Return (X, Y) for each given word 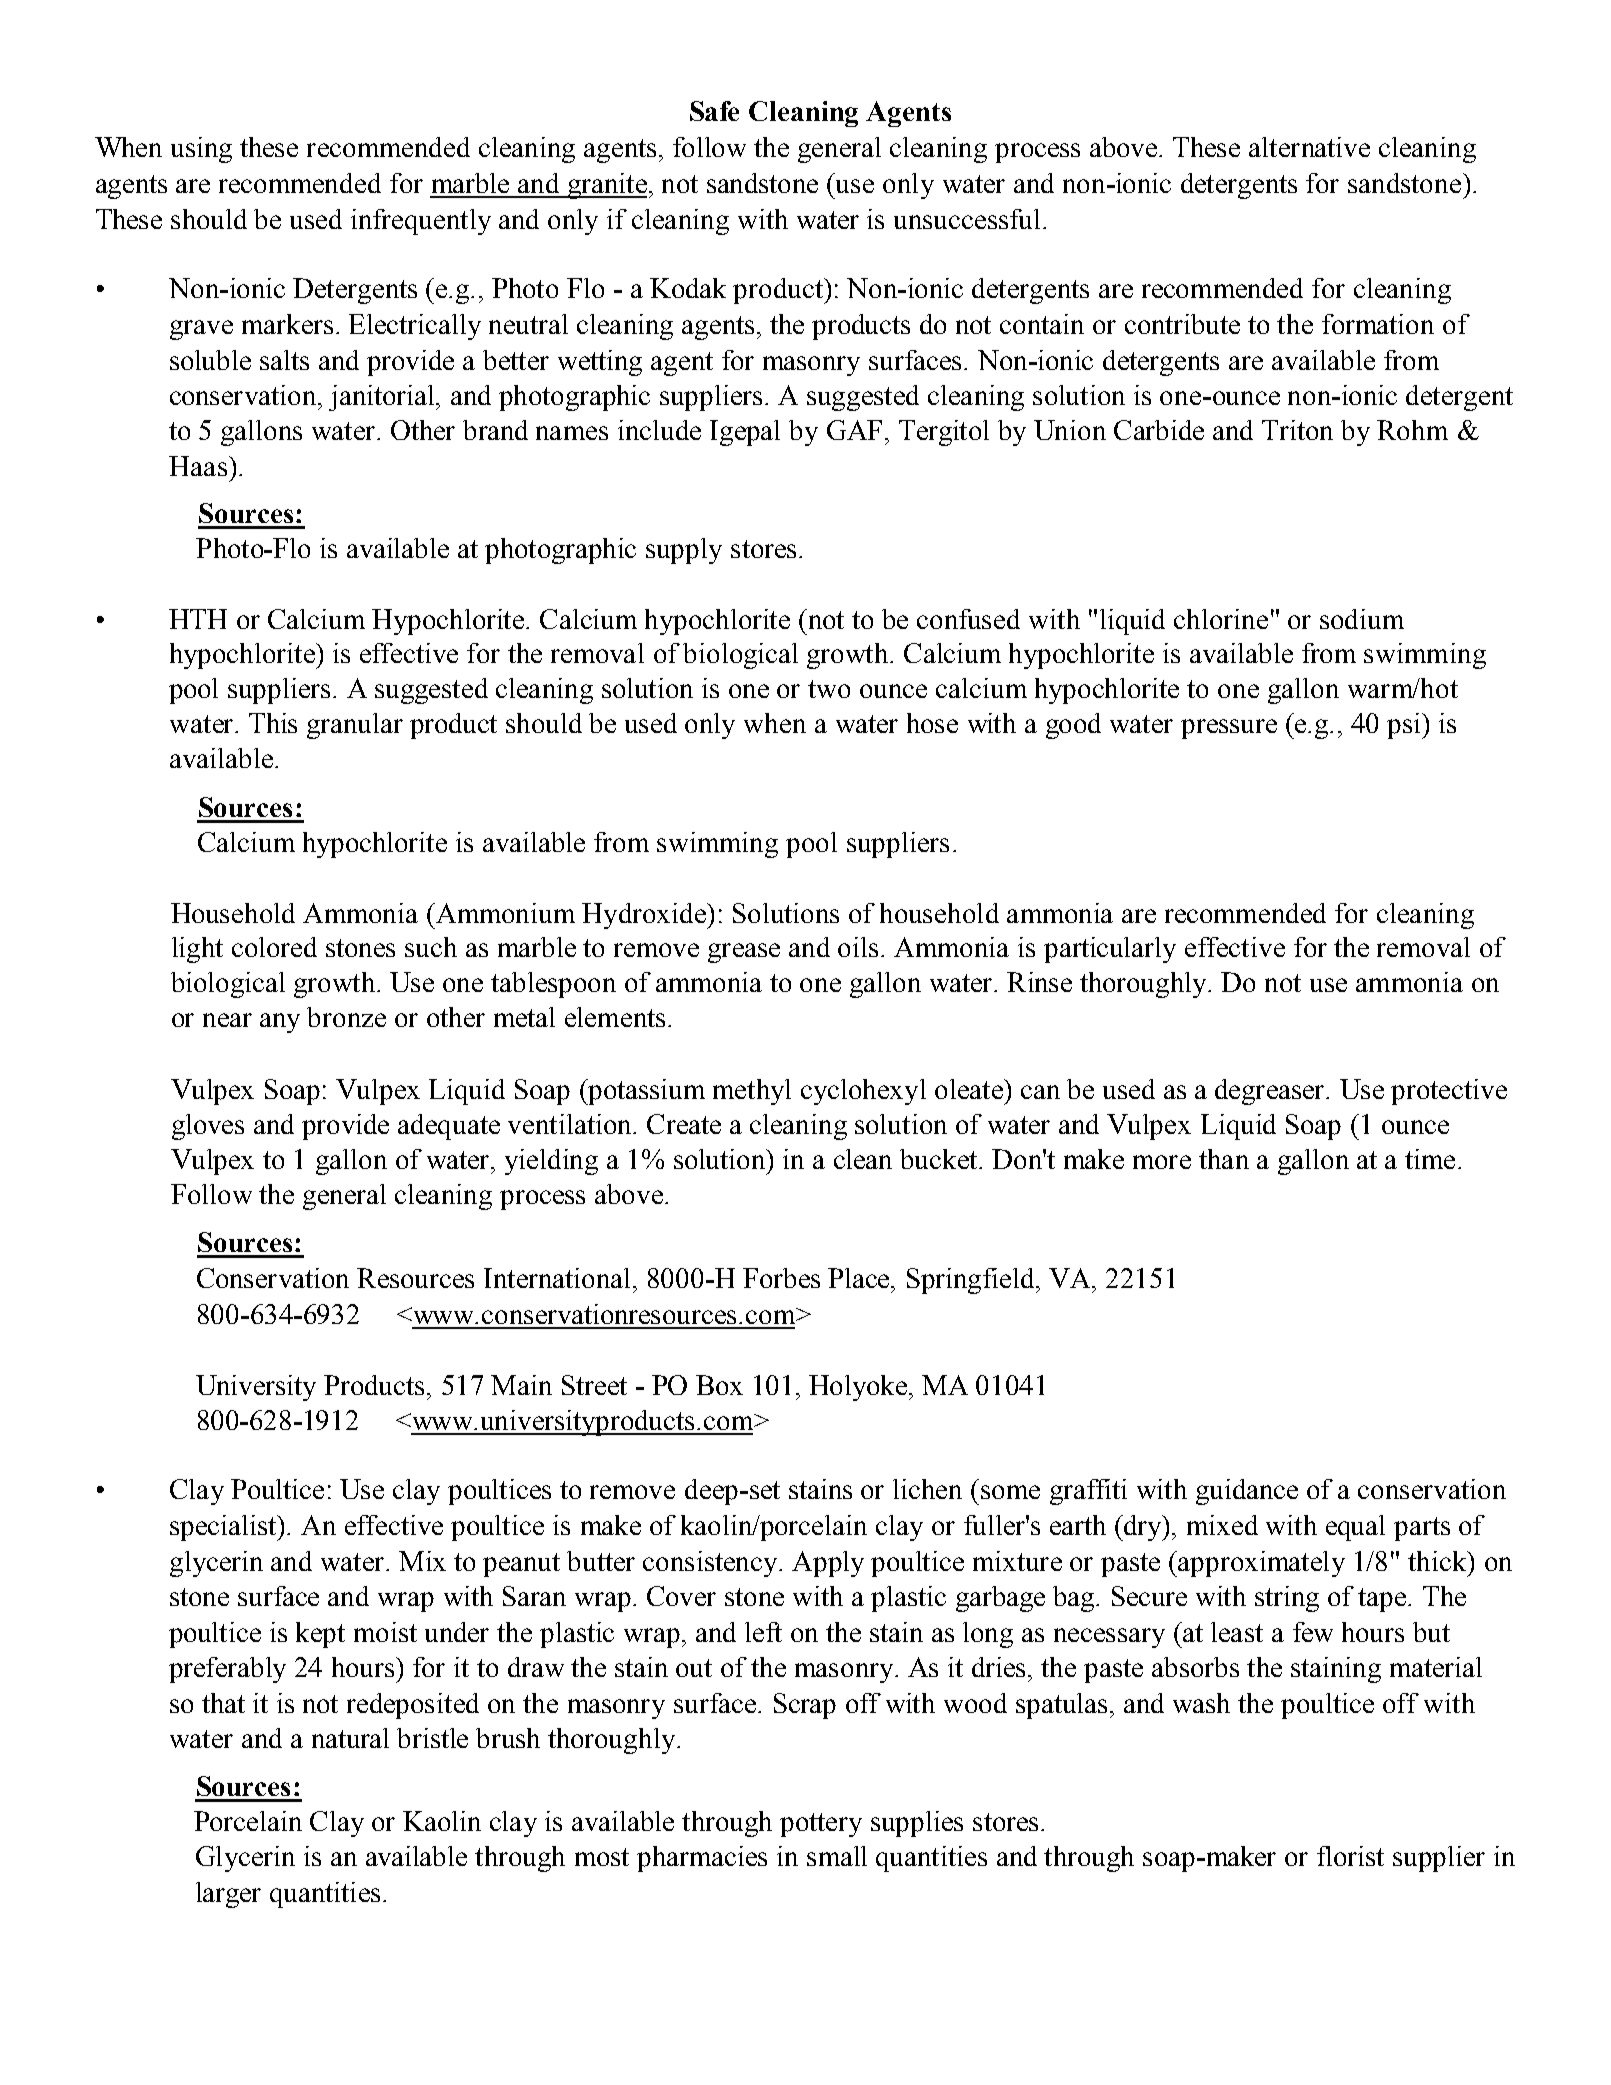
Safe (714, 111)
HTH (198, 619)
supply (684, 551)
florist (1350, 1856)
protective (1449, 1092)
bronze (346, 1017)
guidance (1247, 1492)
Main (521, 1385)
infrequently (421, 222)
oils (858, 947)
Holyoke (859, 1388)
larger (228, 1895)
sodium (1362, 619)
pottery (821, 1825)
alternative (1309, 147)
